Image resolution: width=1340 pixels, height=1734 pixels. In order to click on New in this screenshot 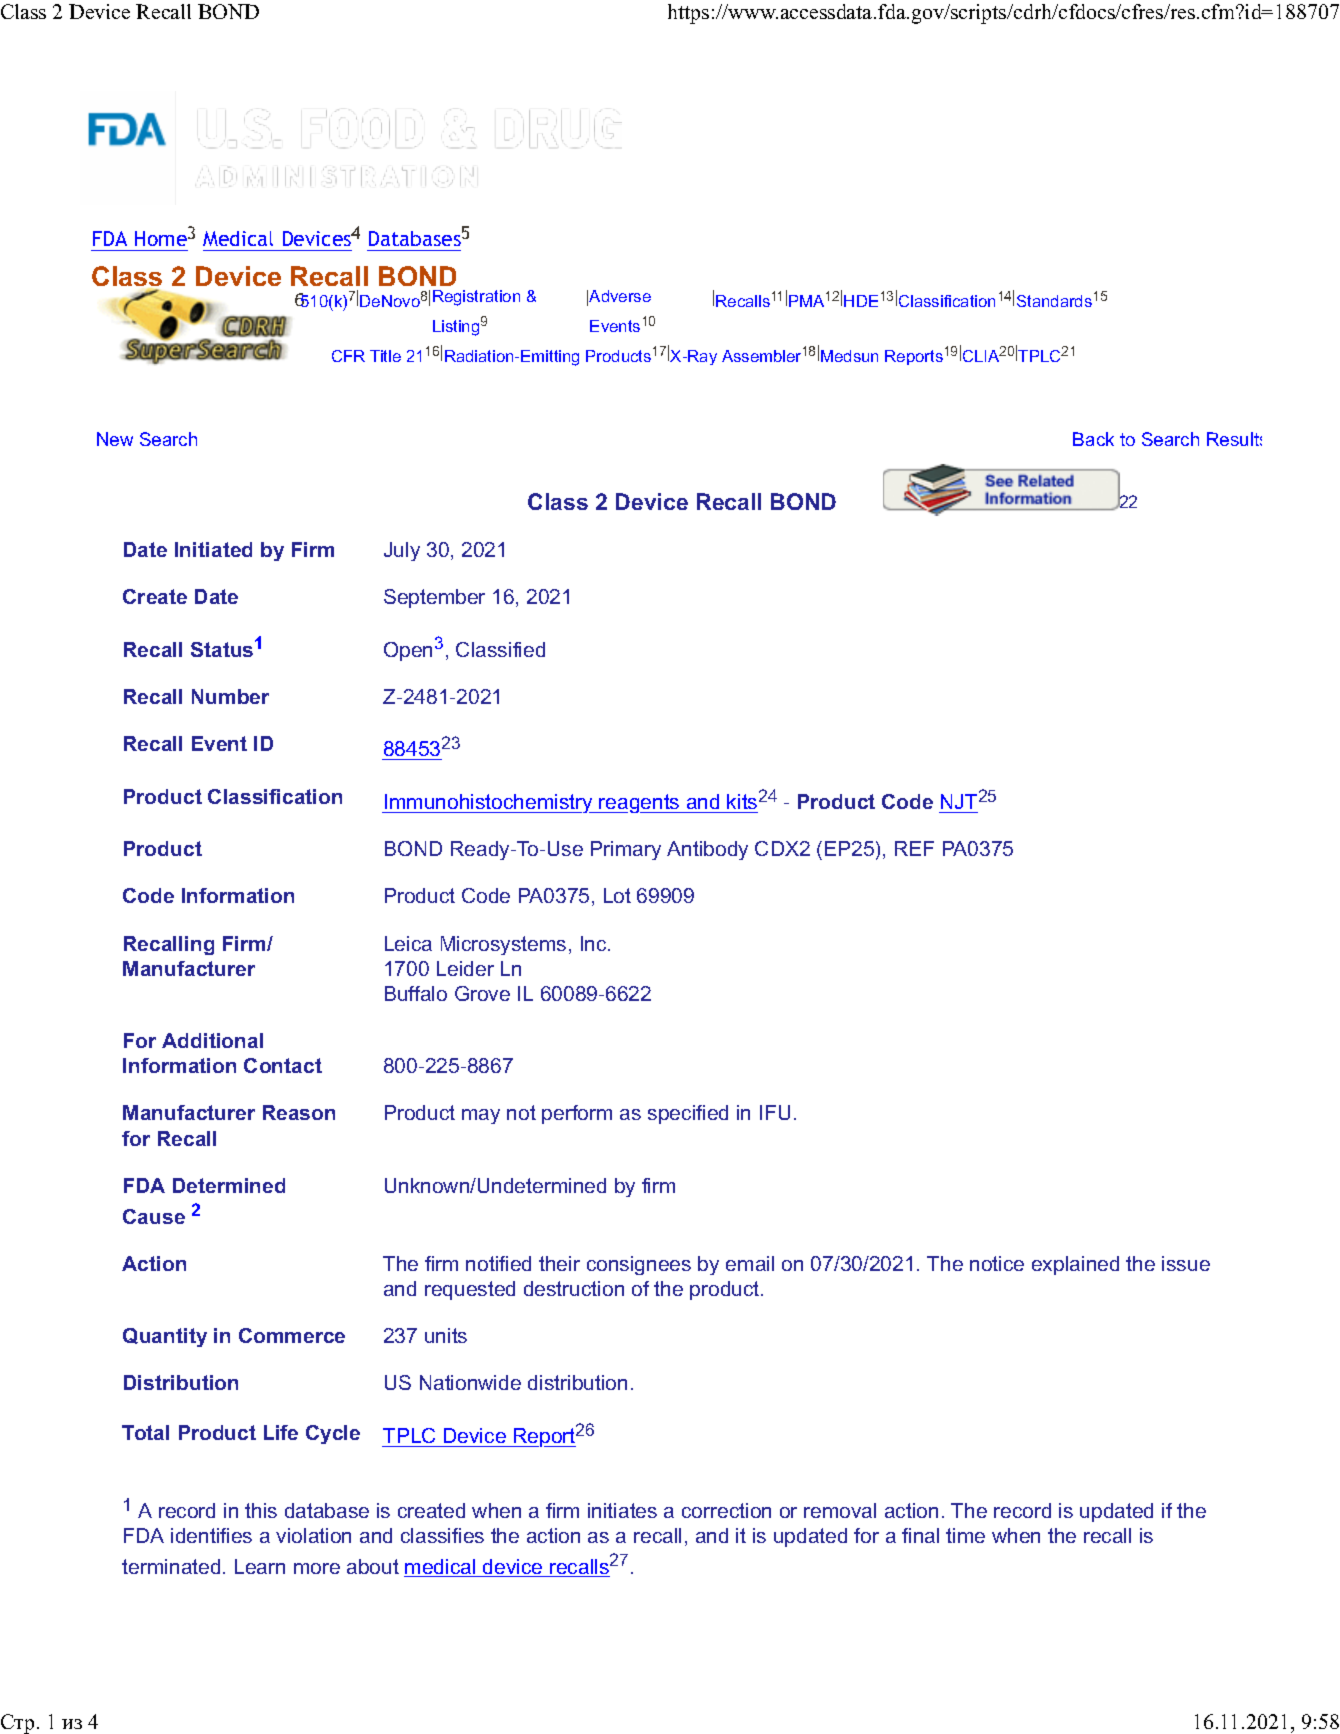, I will do `click(115, 439)`.
